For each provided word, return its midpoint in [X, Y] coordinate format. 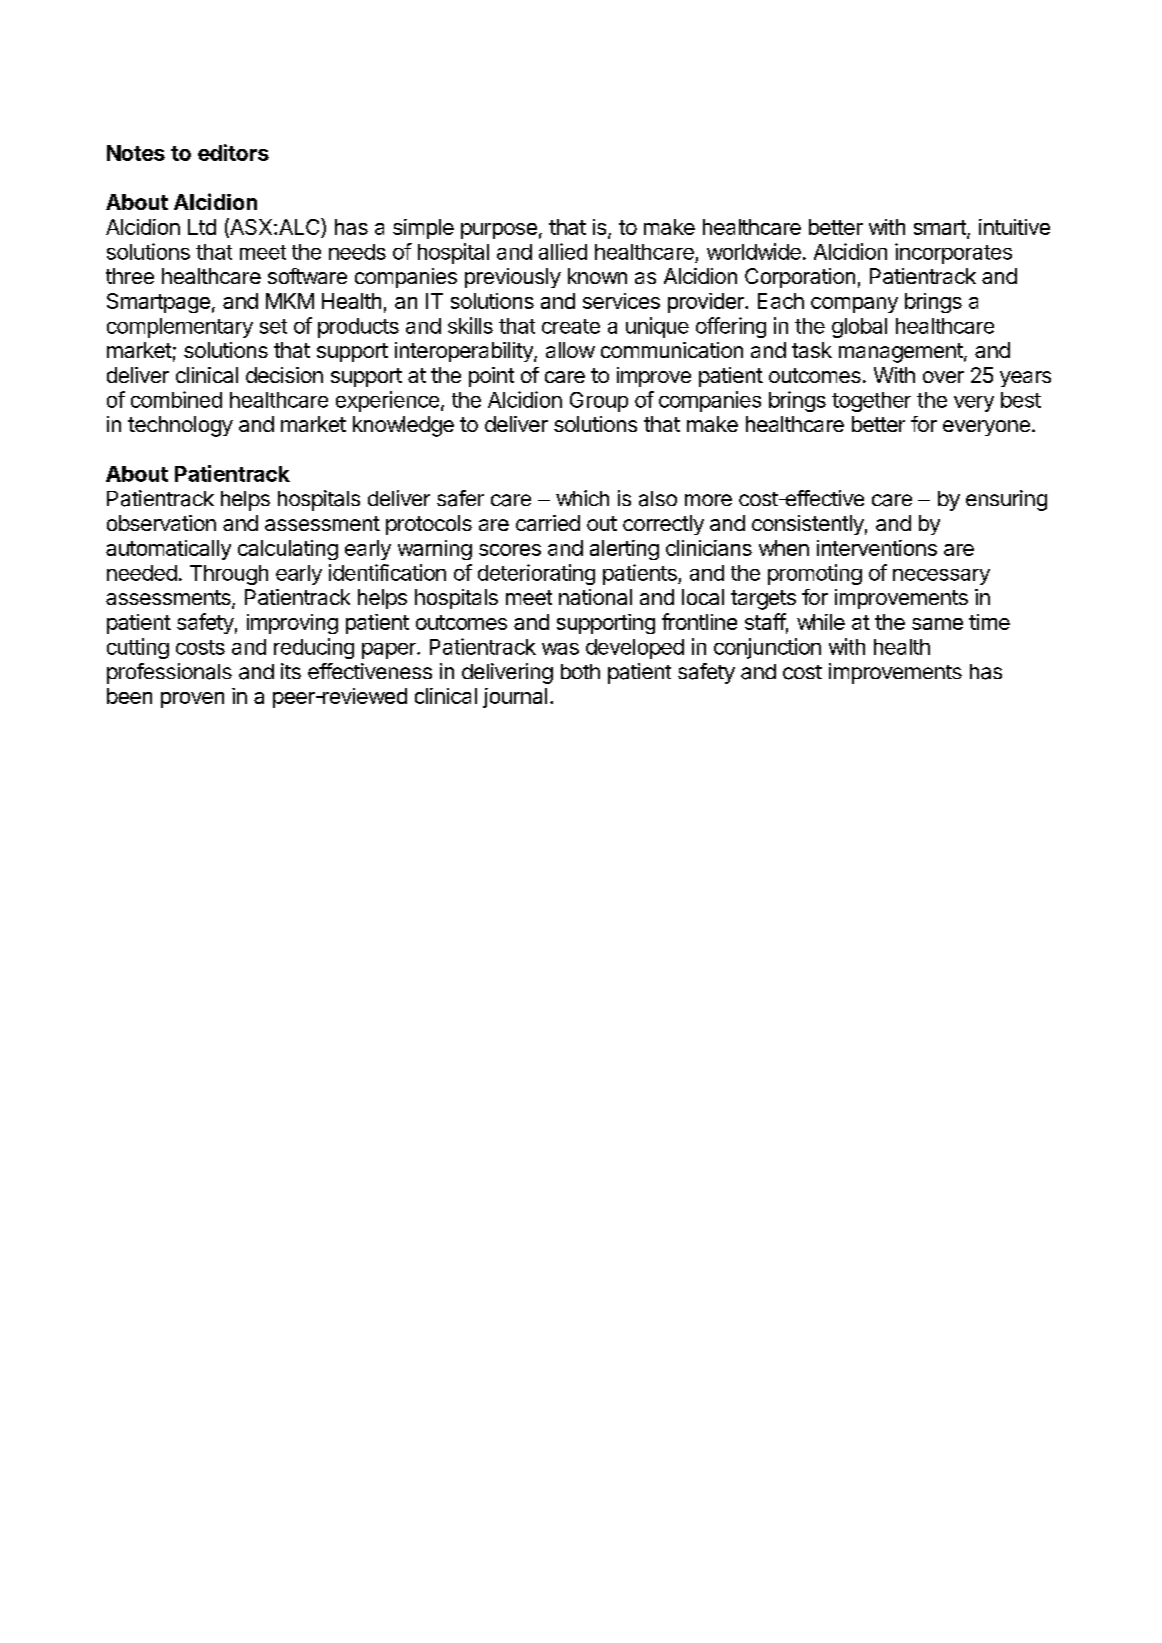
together [871, 402]
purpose [499, 231]
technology [180, 426]
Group [599, 402]
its [291, 671]
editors [233, 152]
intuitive [1014, 227]
